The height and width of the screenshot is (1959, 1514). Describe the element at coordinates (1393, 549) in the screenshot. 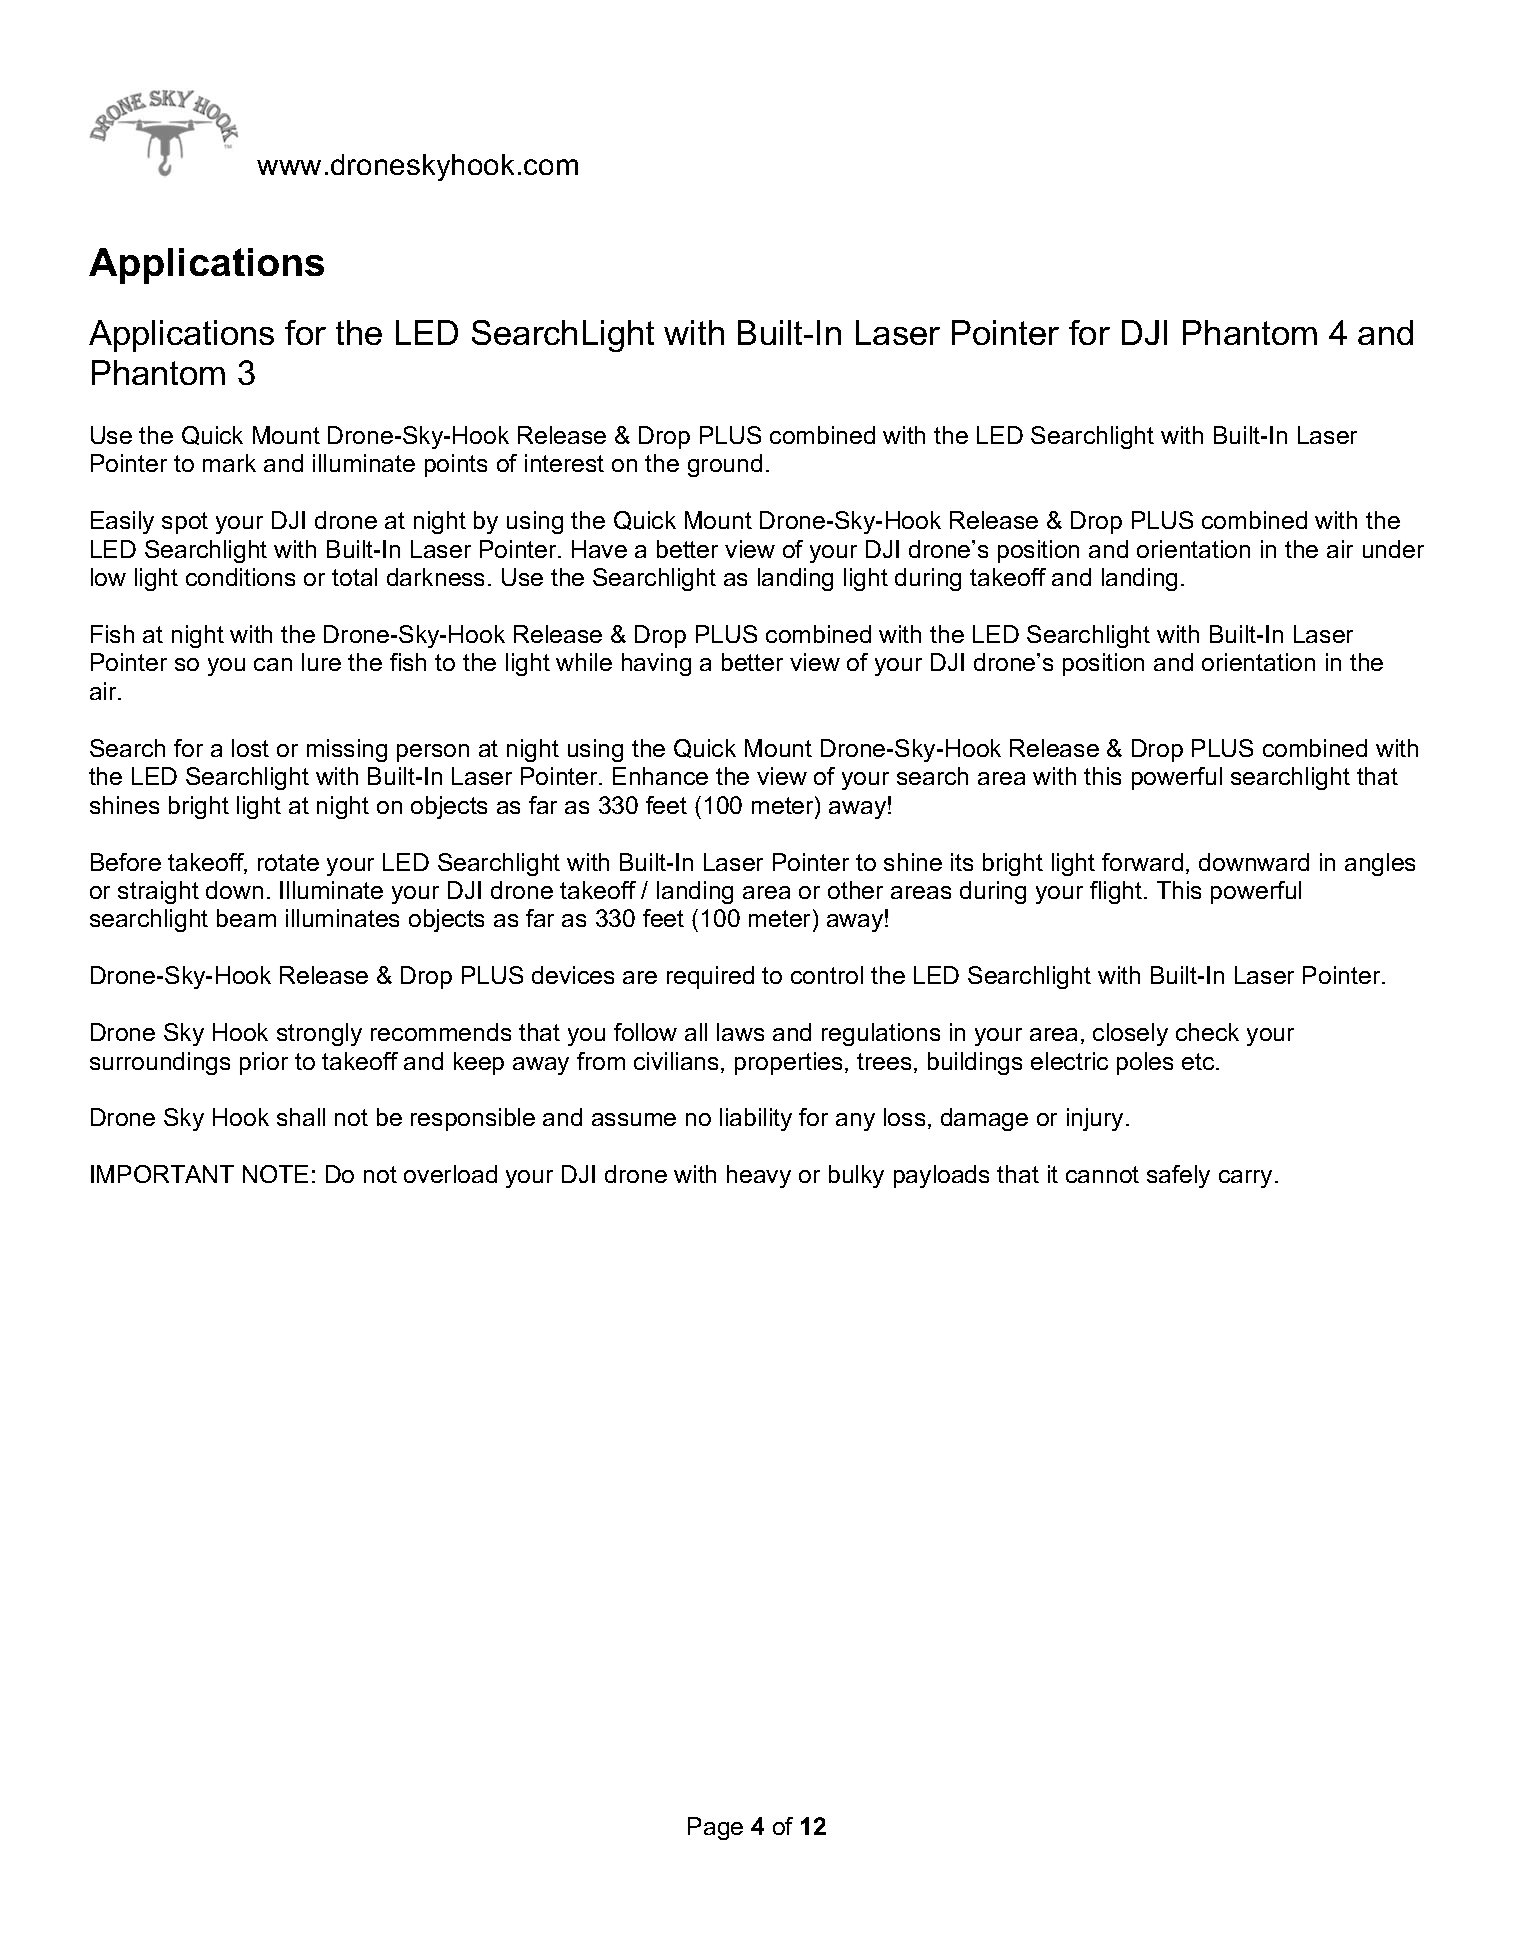

I see `under` at that location.
